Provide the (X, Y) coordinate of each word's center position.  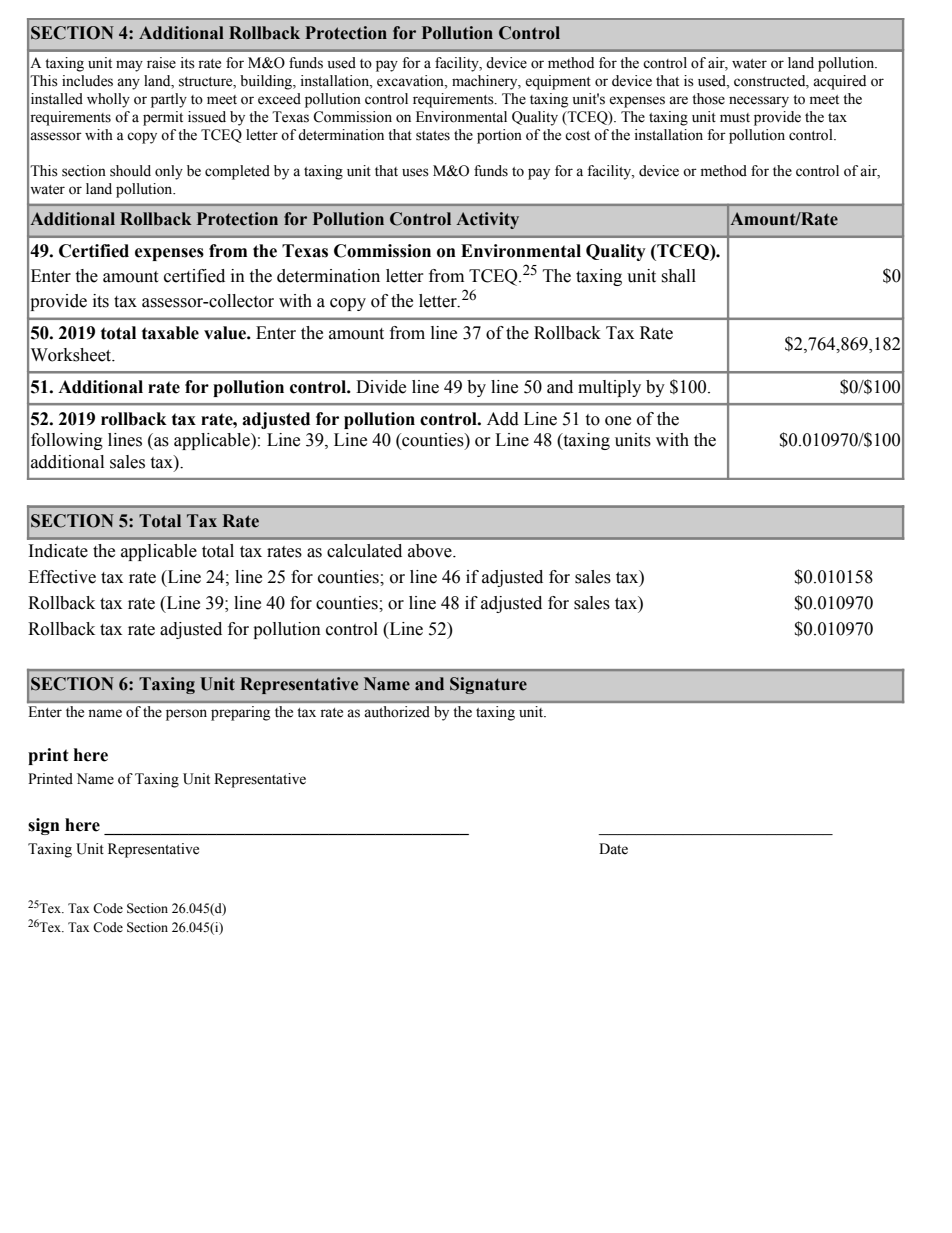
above (431, 551)
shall (678, 276)
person (186, 715)
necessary (759, 102)
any (128, 84)
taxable (170, 333)
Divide (381, 387)
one (618, 421)
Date (613, 849)
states (433, 136)
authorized (397, 711)
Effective (62, 577)
